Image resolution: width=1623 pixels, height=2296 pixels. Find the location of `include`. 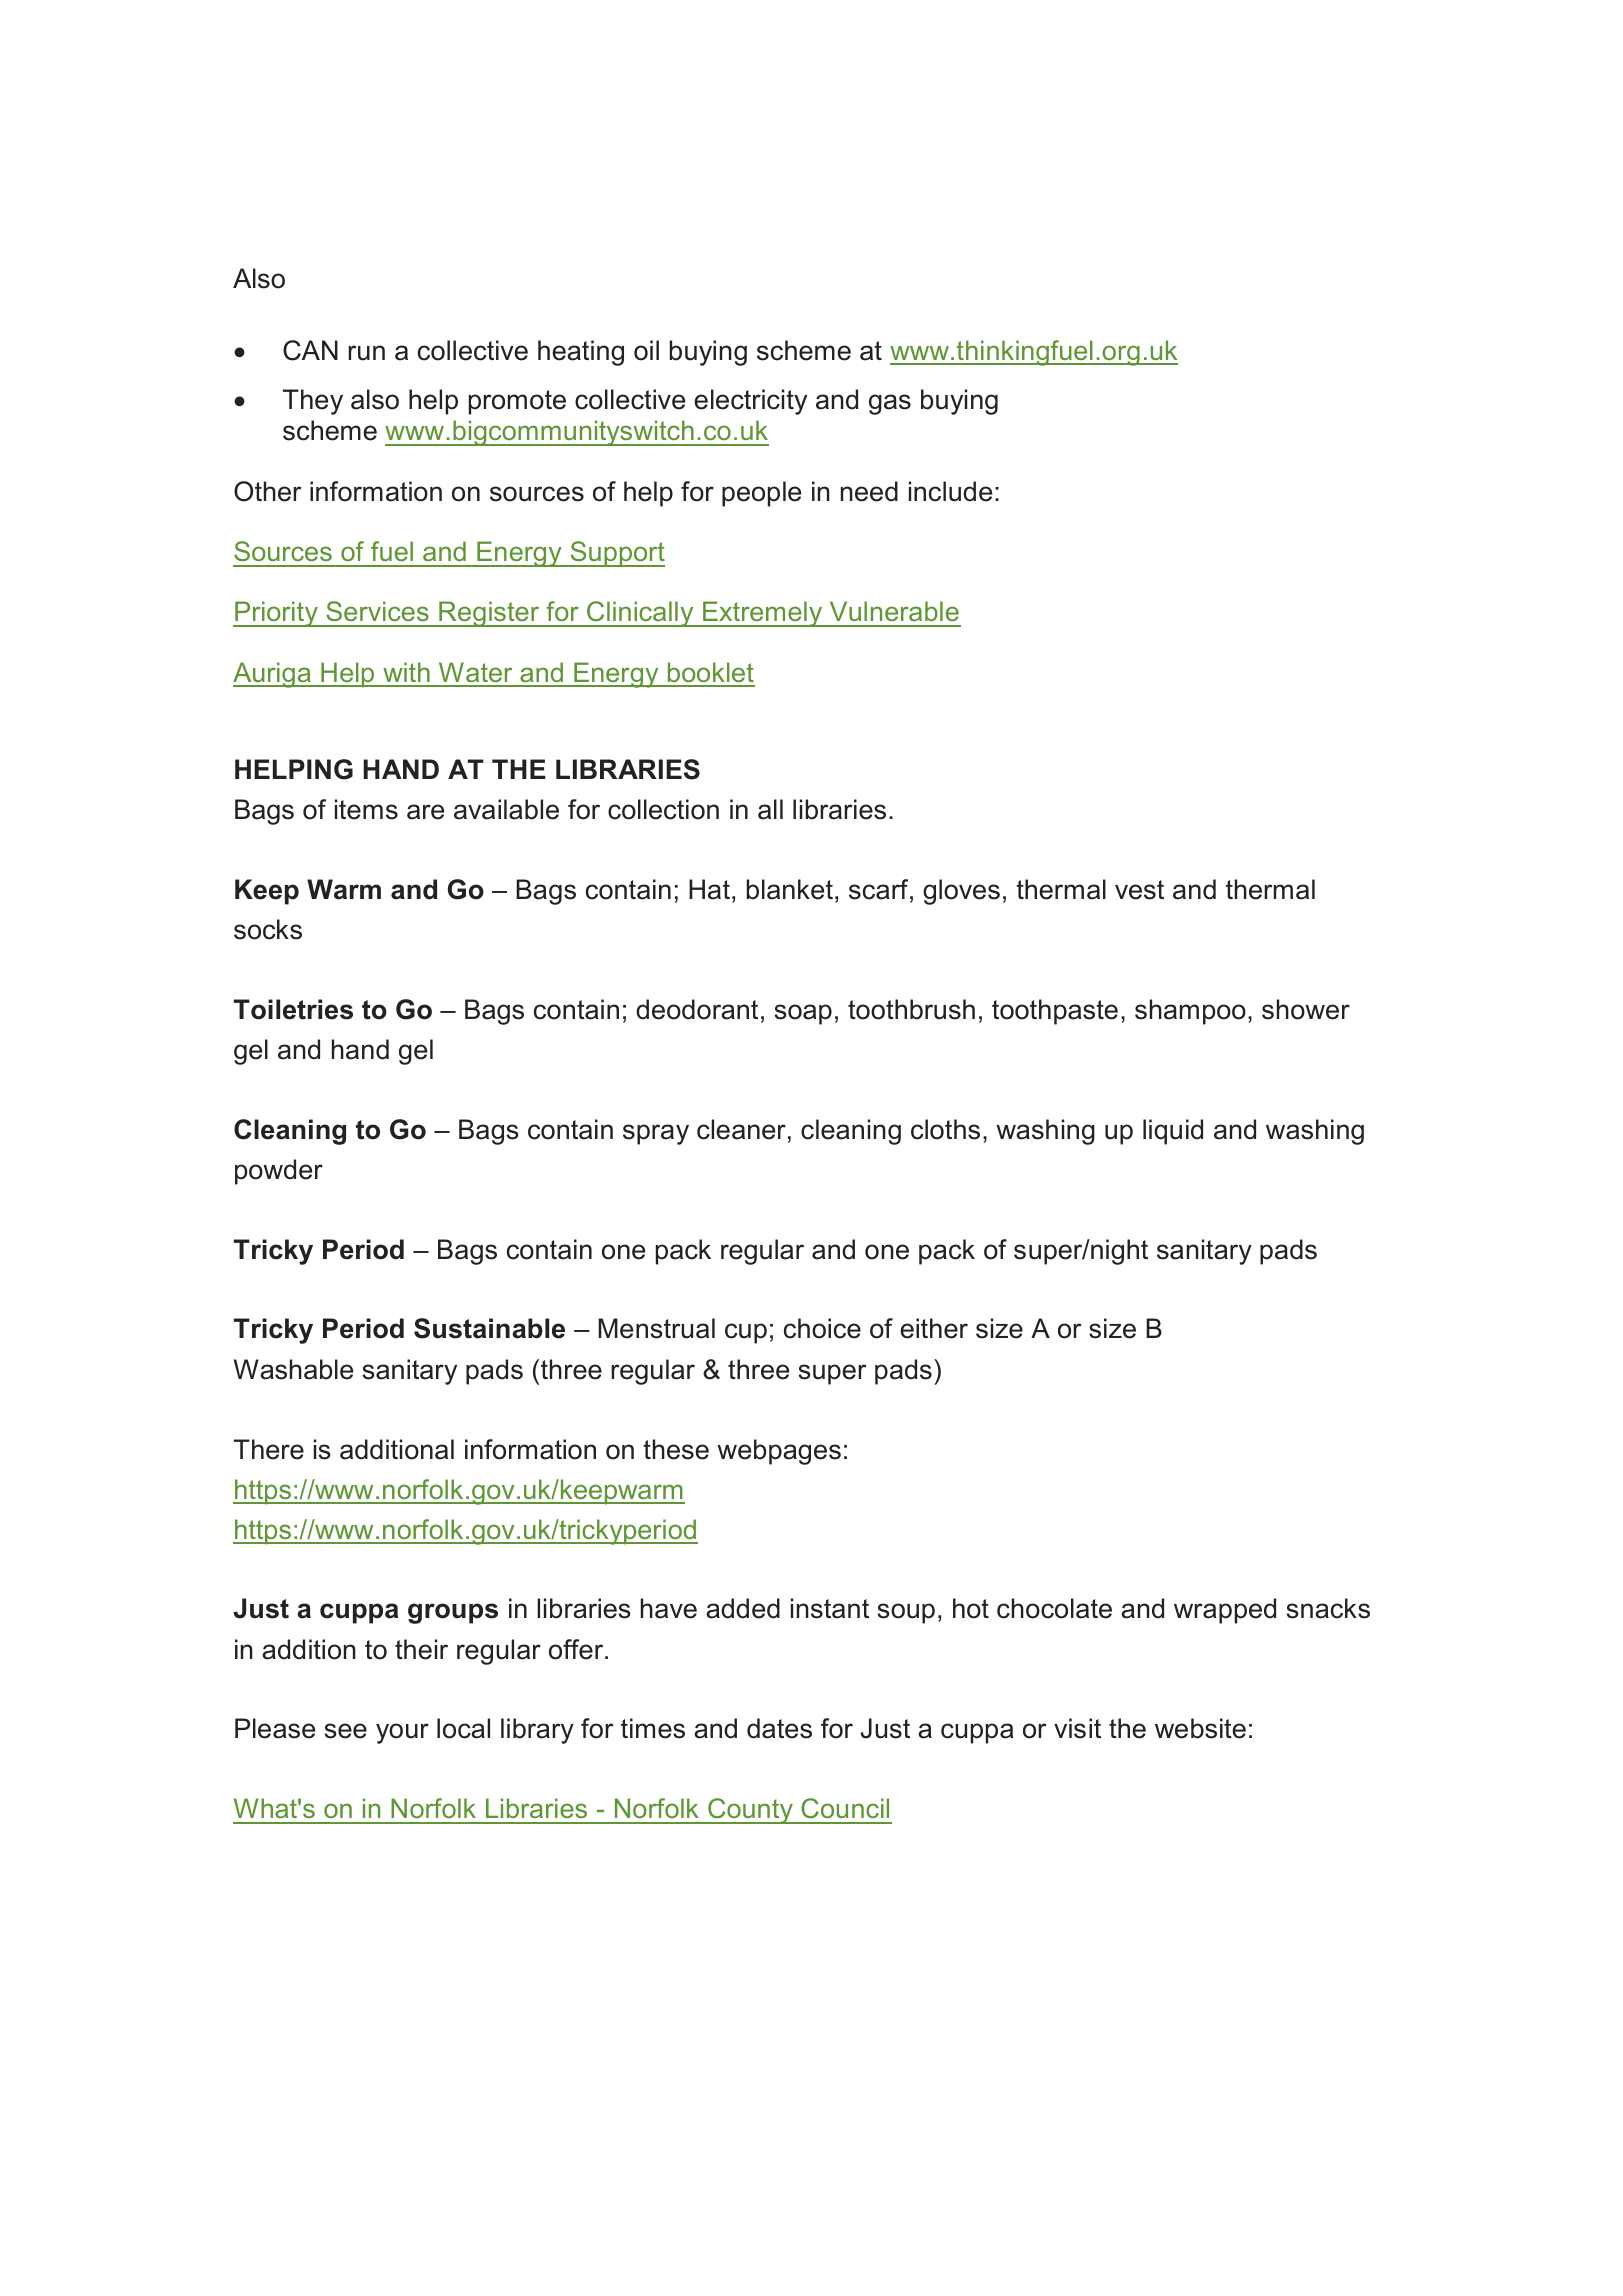

include is located at coordinates (950, 491).
